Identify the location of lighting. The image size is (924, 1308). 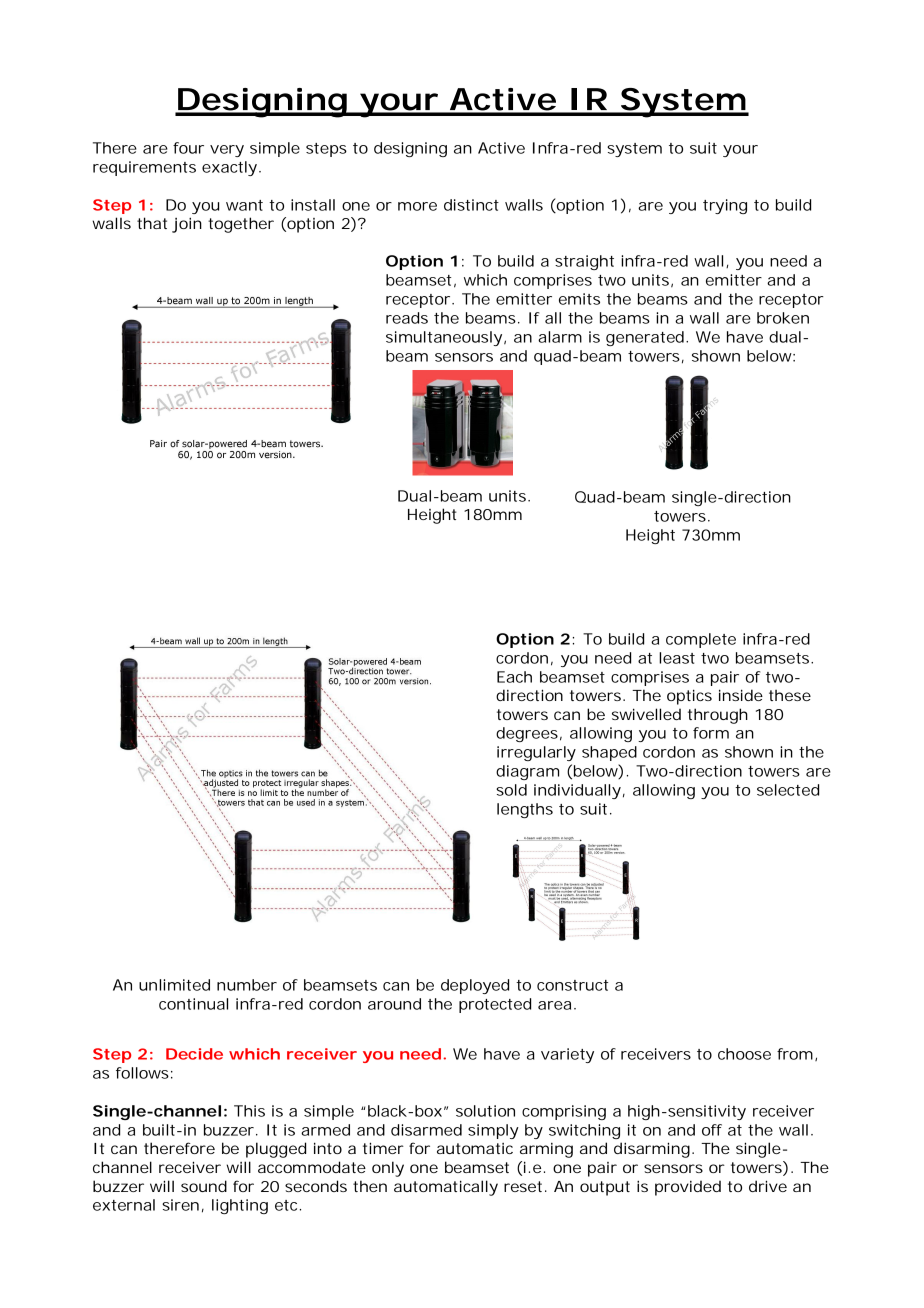
(240, 1206).
